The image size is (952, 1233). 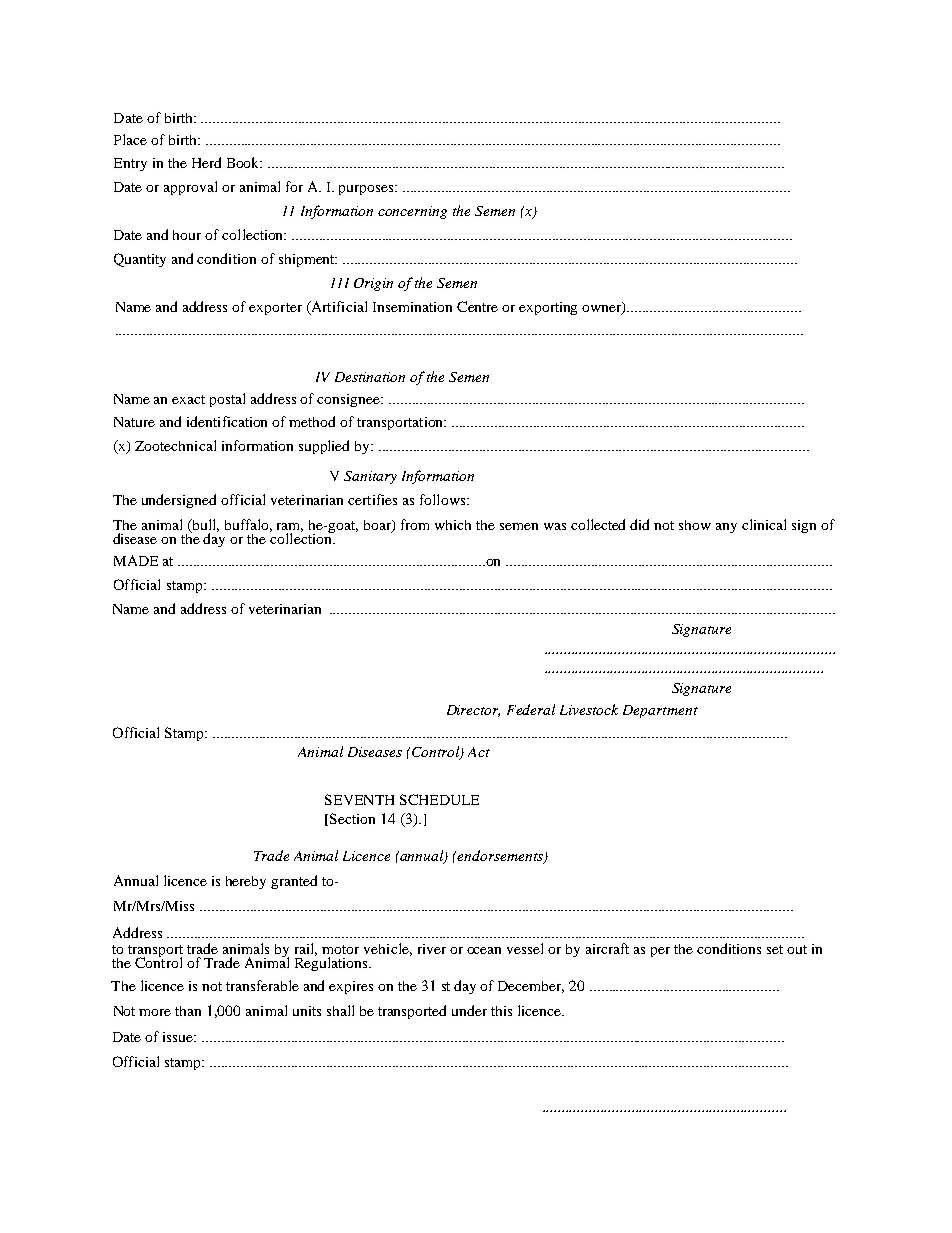 What do you see at coordinates (412, 212) in the screenshot?
I see `concerning` at bounding box center [412, 212].
